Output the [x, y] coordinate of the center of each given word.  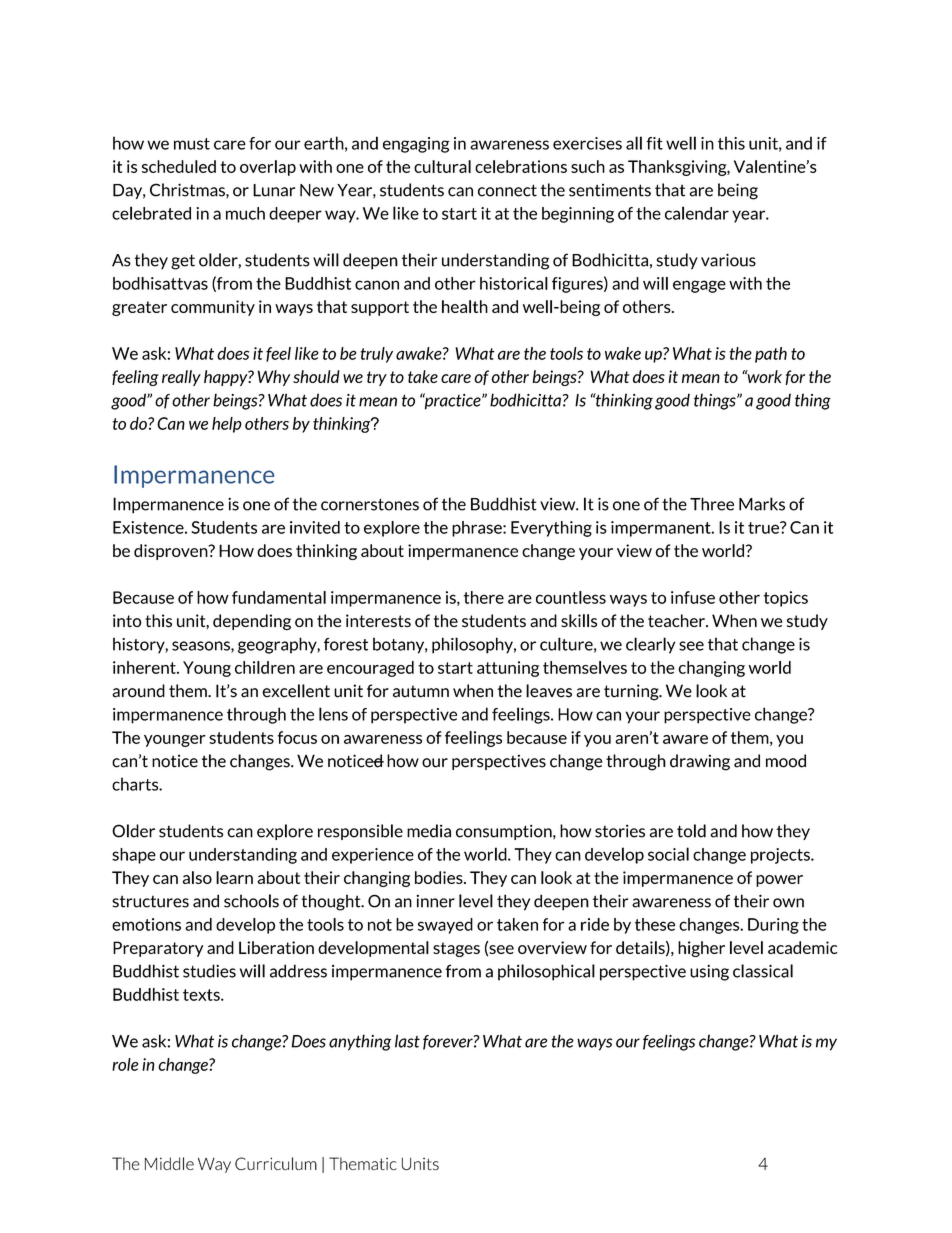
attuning [508, 669]
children [265, 667]
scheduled [179, 166]
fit [654, 143]
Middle [169, 1163]
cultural [442, 166]
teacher [677, 621]
